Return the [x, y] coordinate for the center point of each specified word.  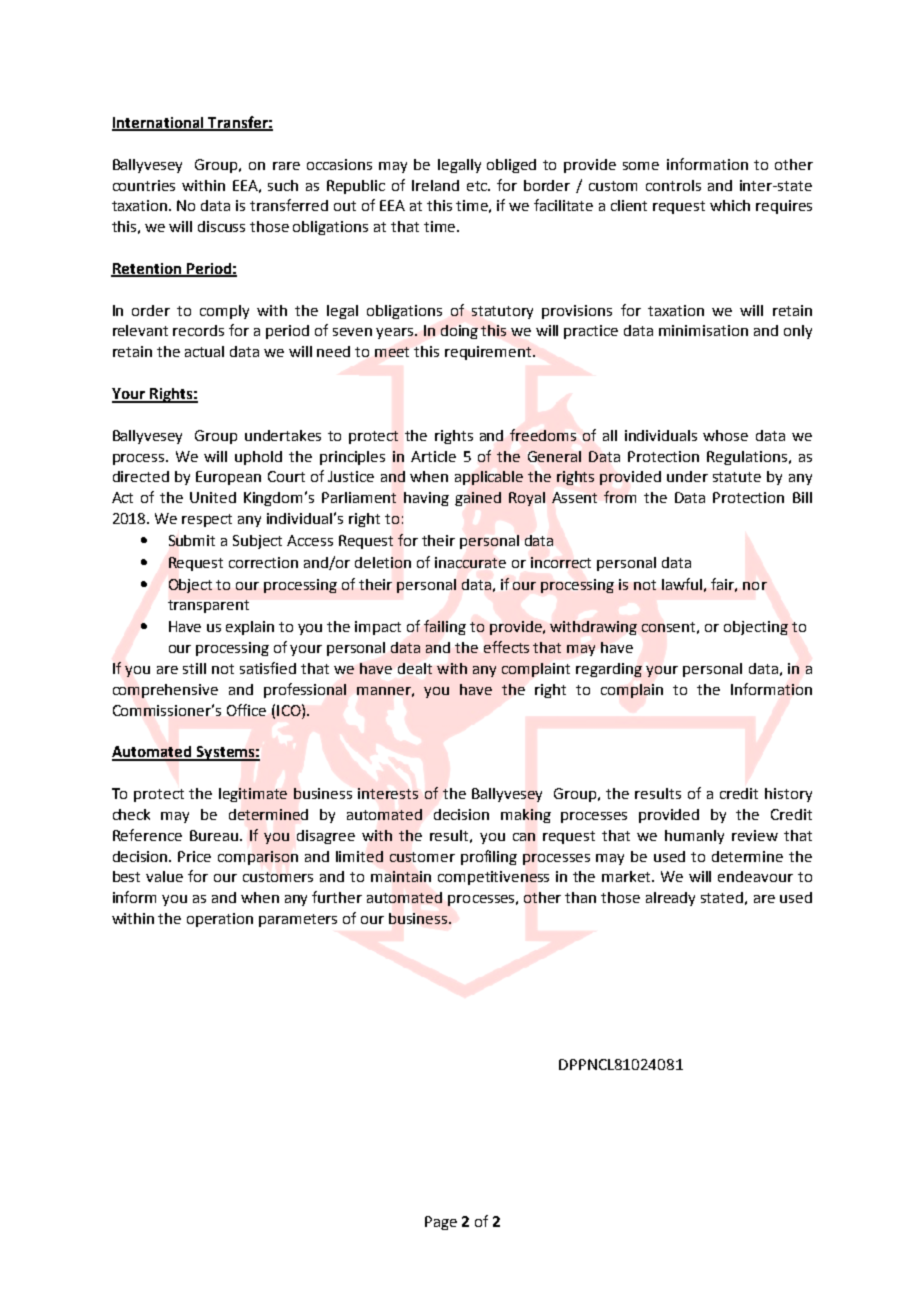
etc [478, 186]
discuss [221, 226]
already [670, 899]
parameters [298, 920]
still [194, 668]
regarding [609, 670]
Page [441, 1223]
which [730, 205]
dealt [415, 668]
